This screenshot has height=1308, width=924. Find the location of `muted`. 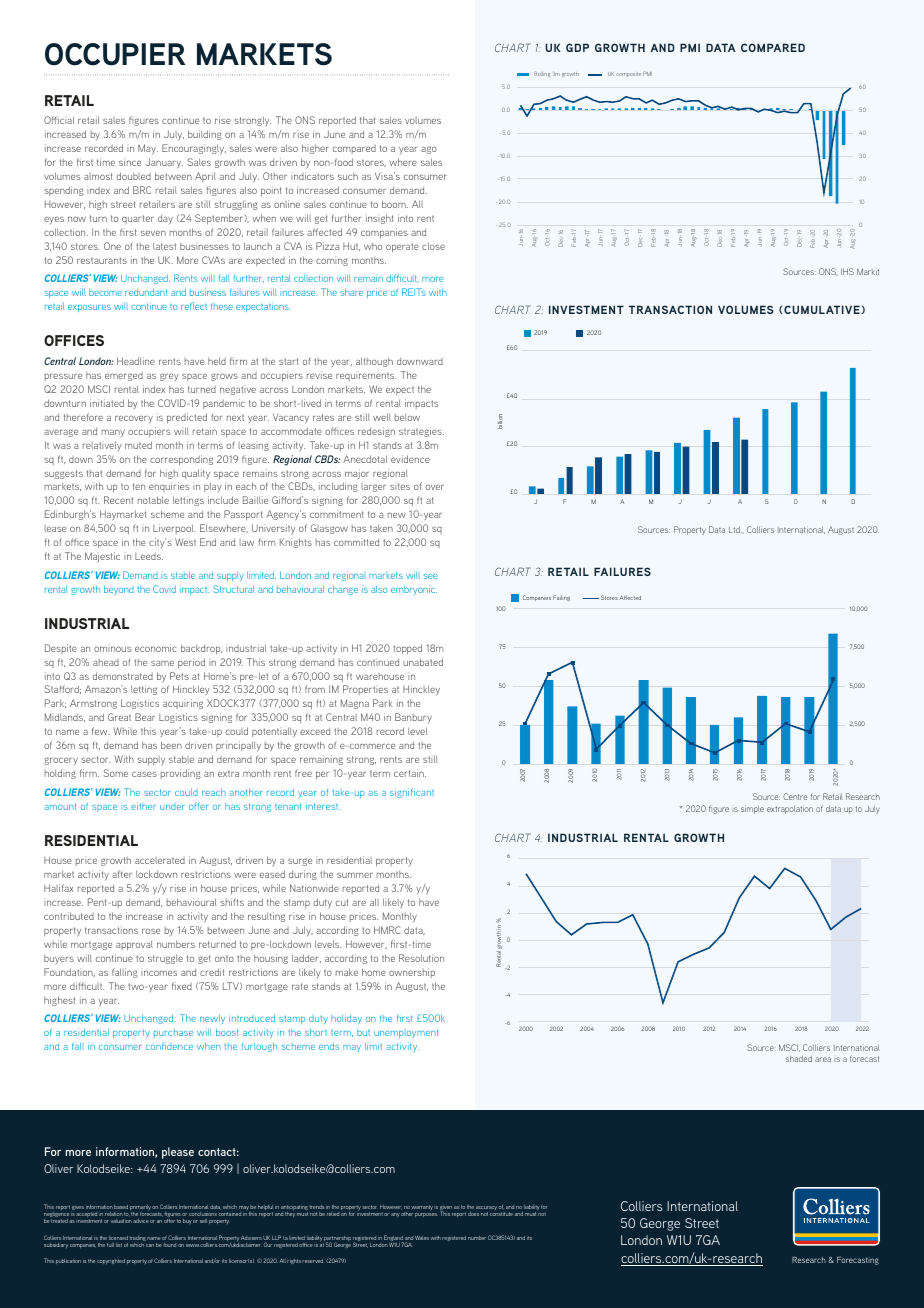

muted is located at coordinates (138, 445).
